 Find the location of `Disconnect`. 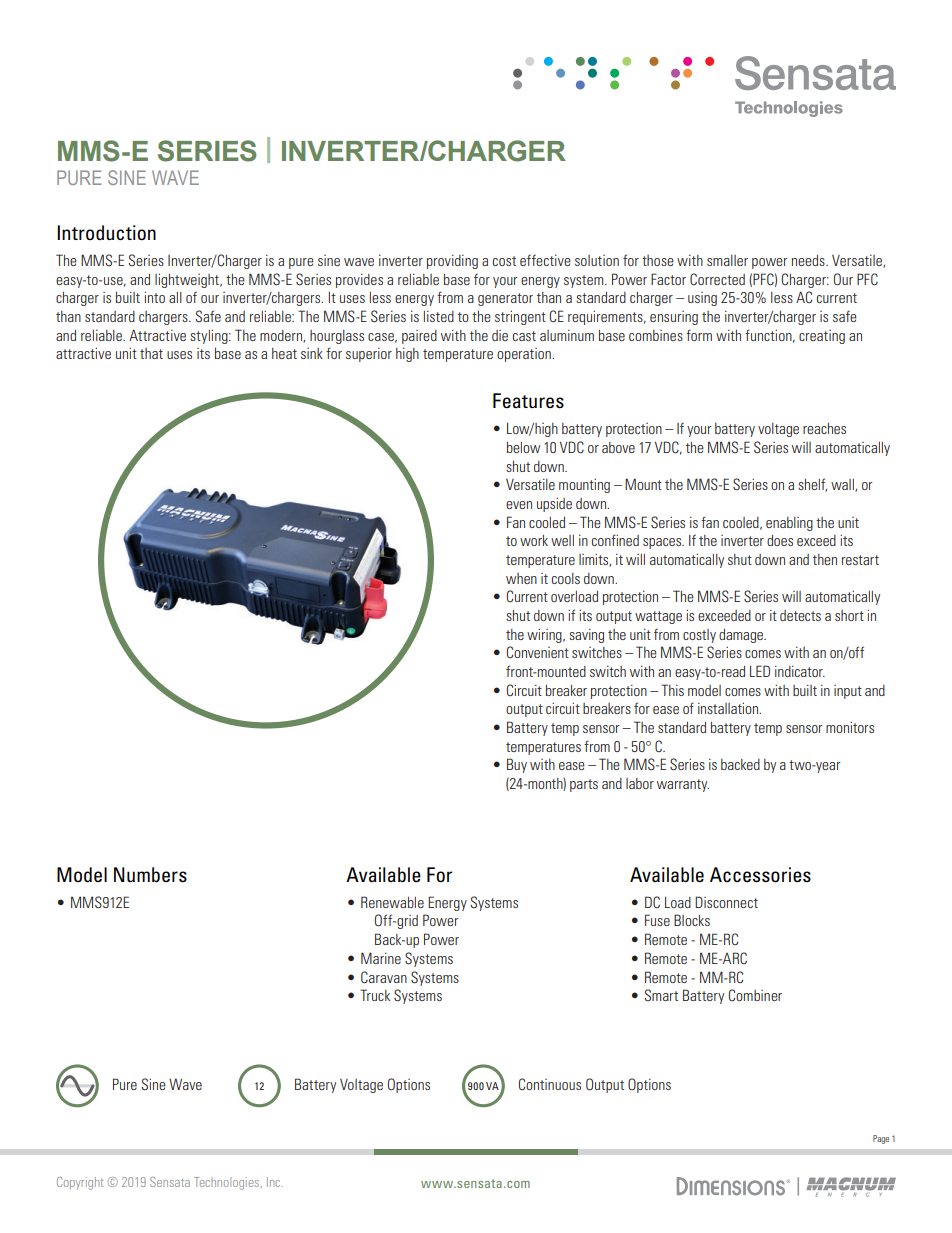

Disconnect is located at coordinates (726, 902).
